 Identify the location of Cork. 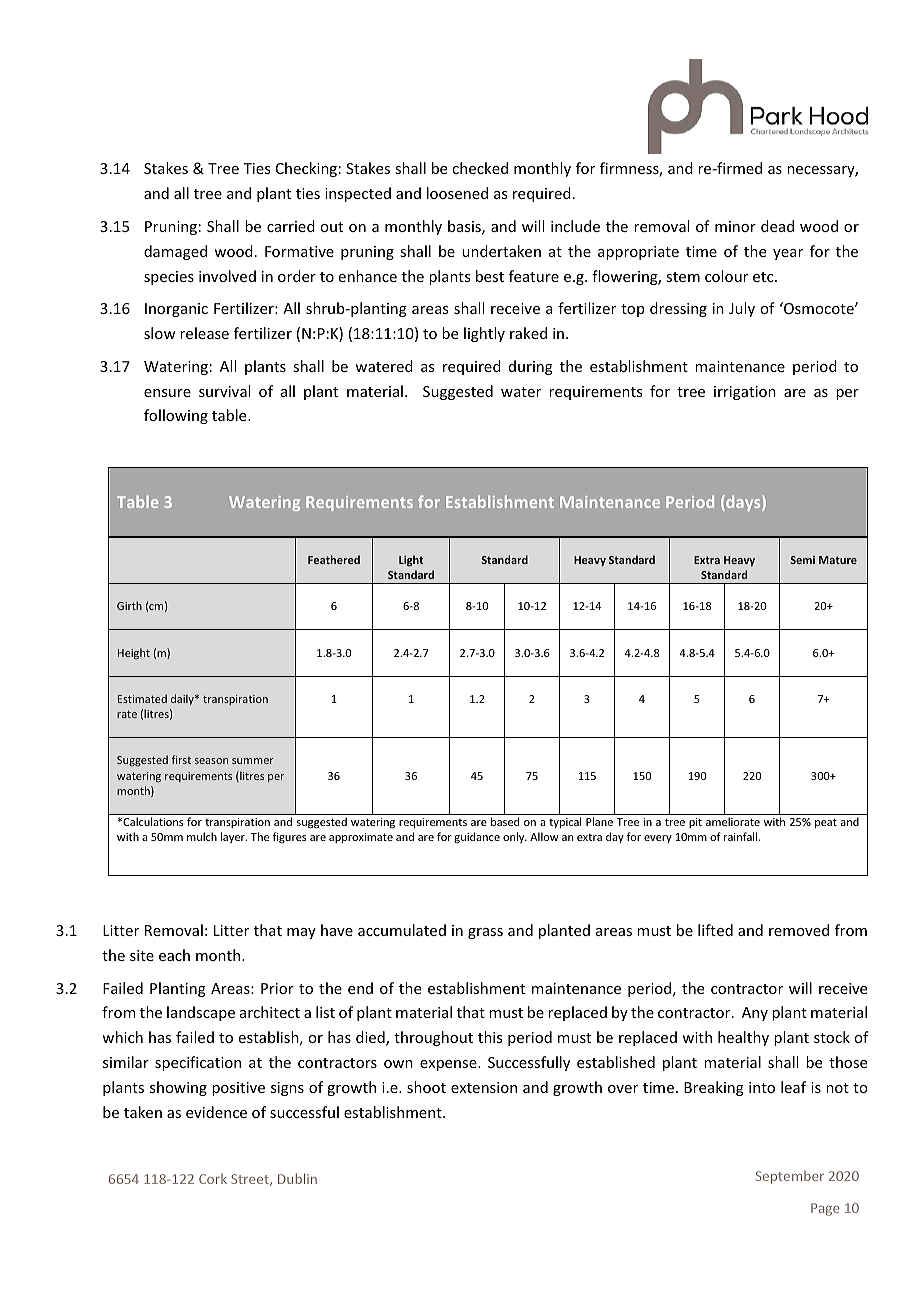
(213, 1179).
